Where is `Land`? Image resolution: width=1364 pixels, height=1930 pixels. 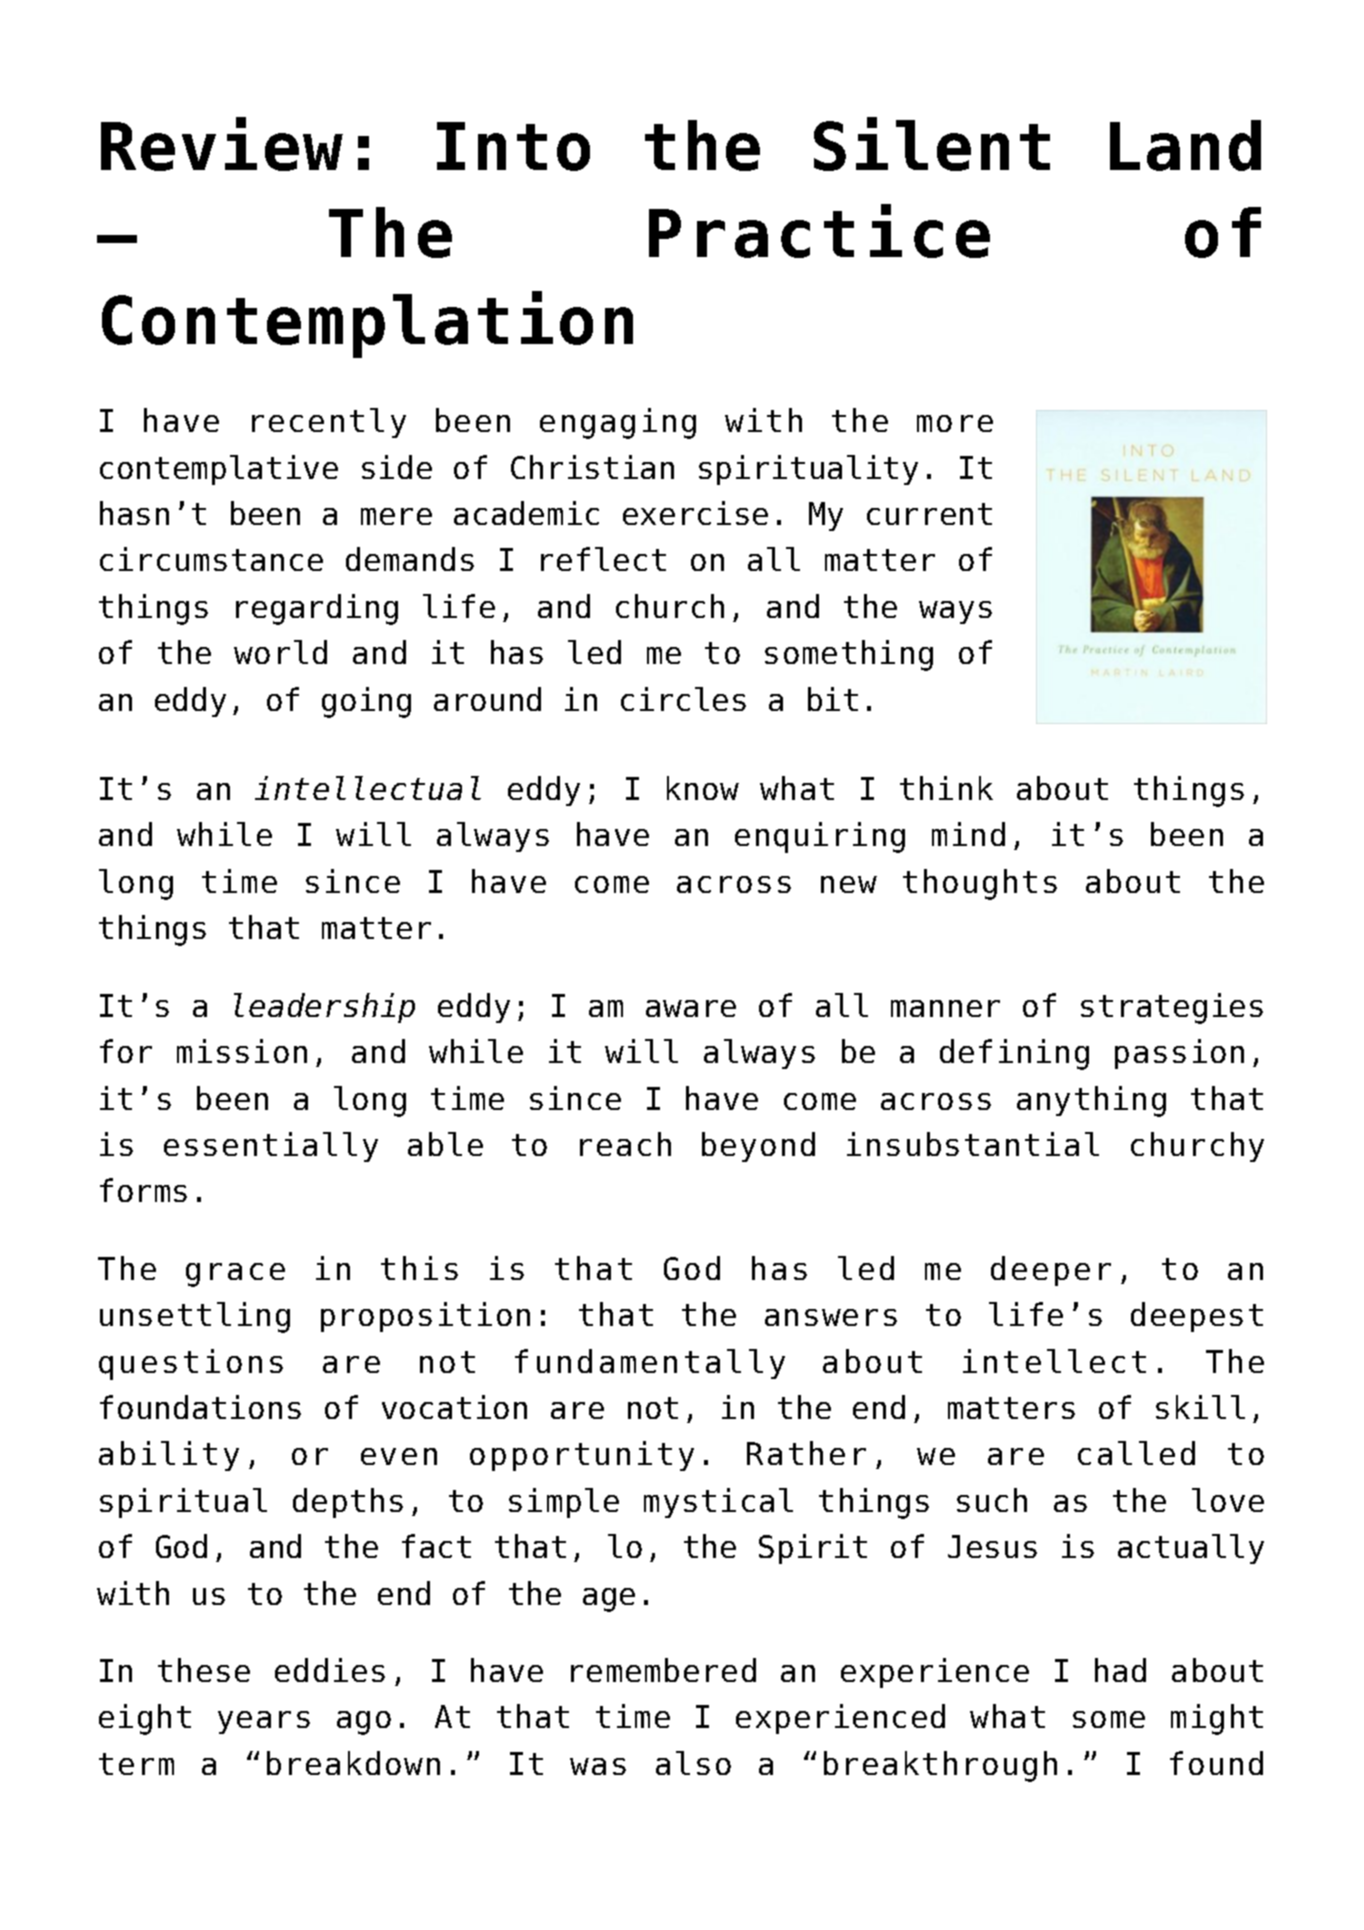
Land is located at coordinates (1185, 145).
